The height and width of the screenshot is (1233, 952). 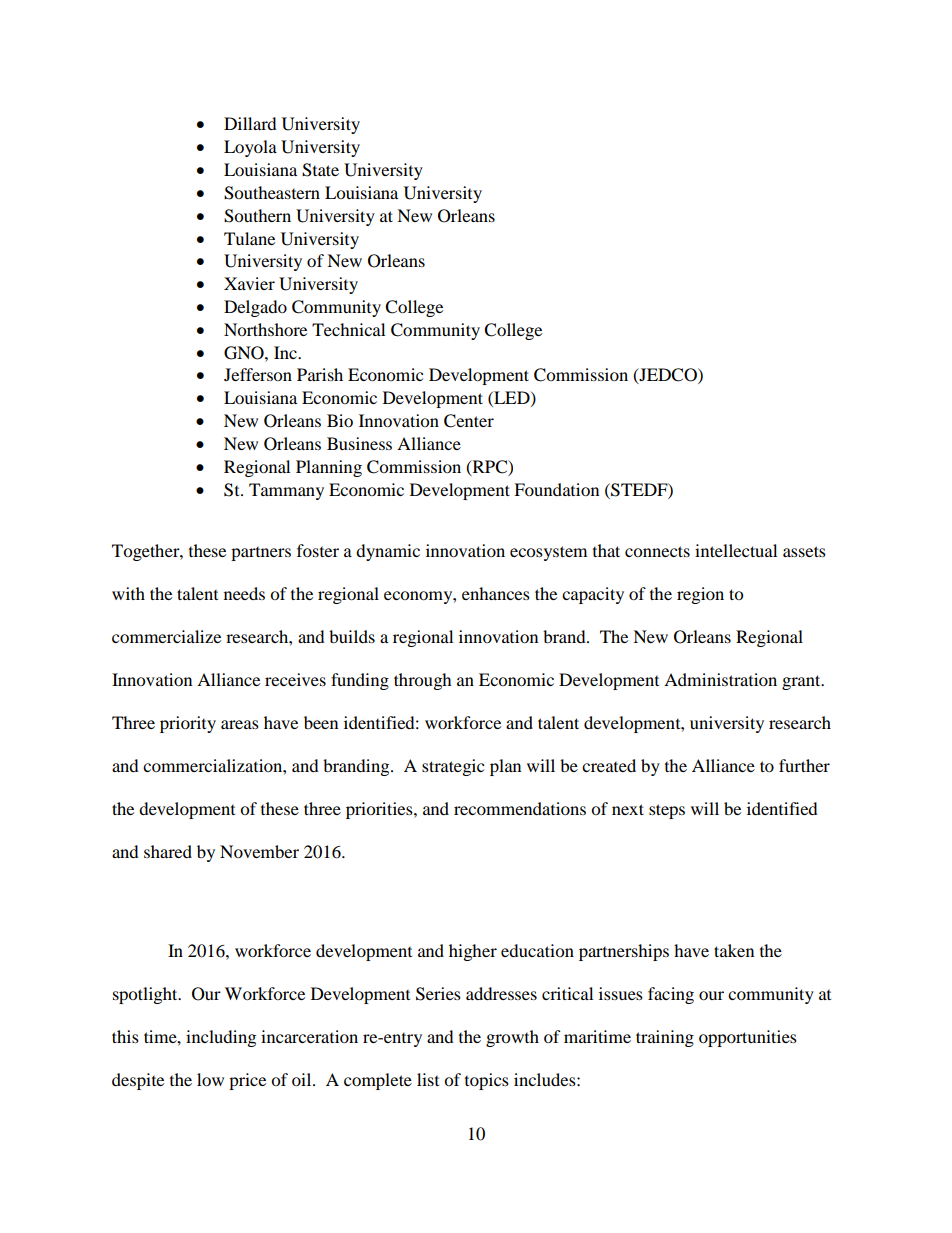 I want to click on needs, so click(x=244, y=593).
